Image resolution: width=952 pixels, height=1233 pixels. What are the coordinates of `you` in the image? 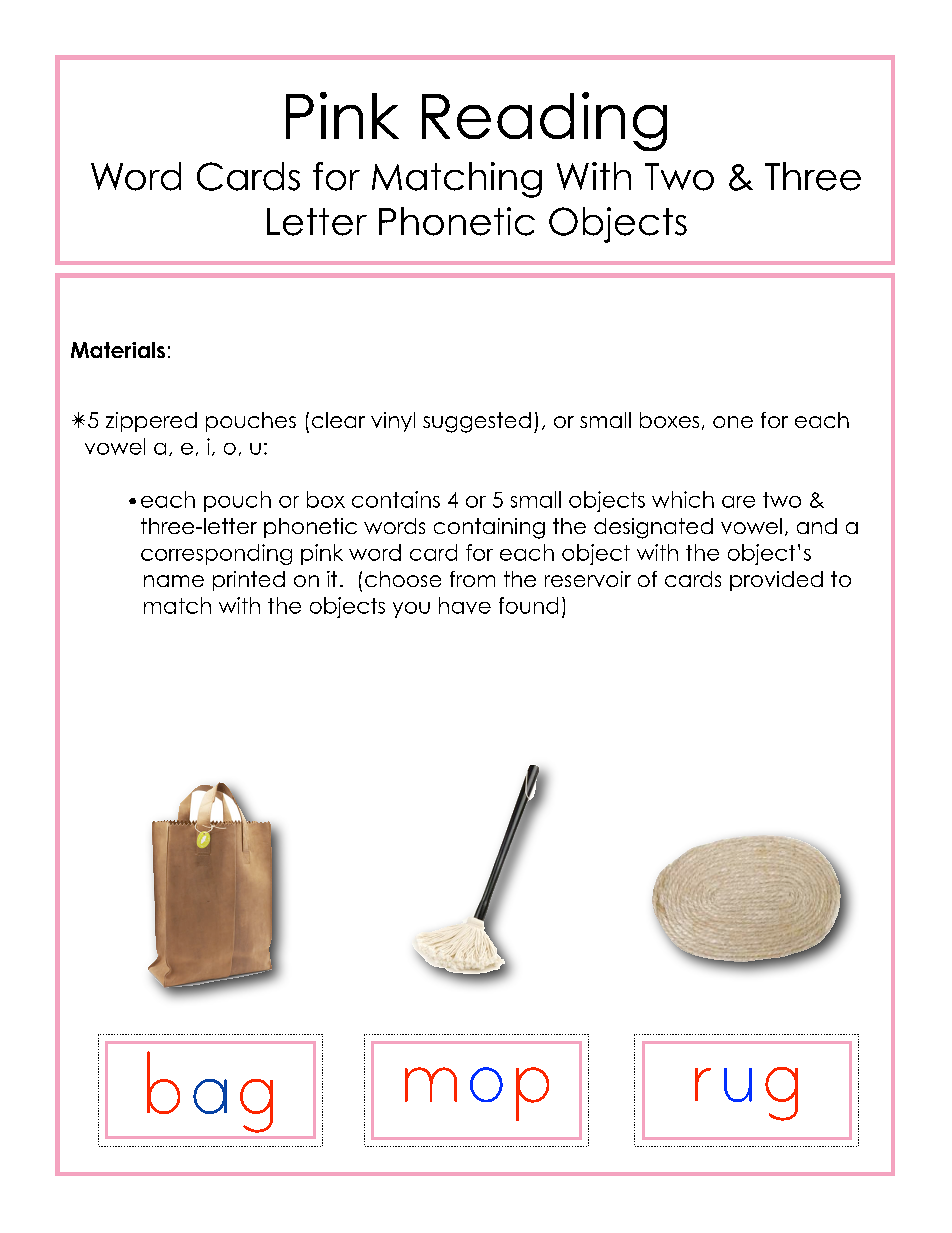 It's located at (411, 610).
